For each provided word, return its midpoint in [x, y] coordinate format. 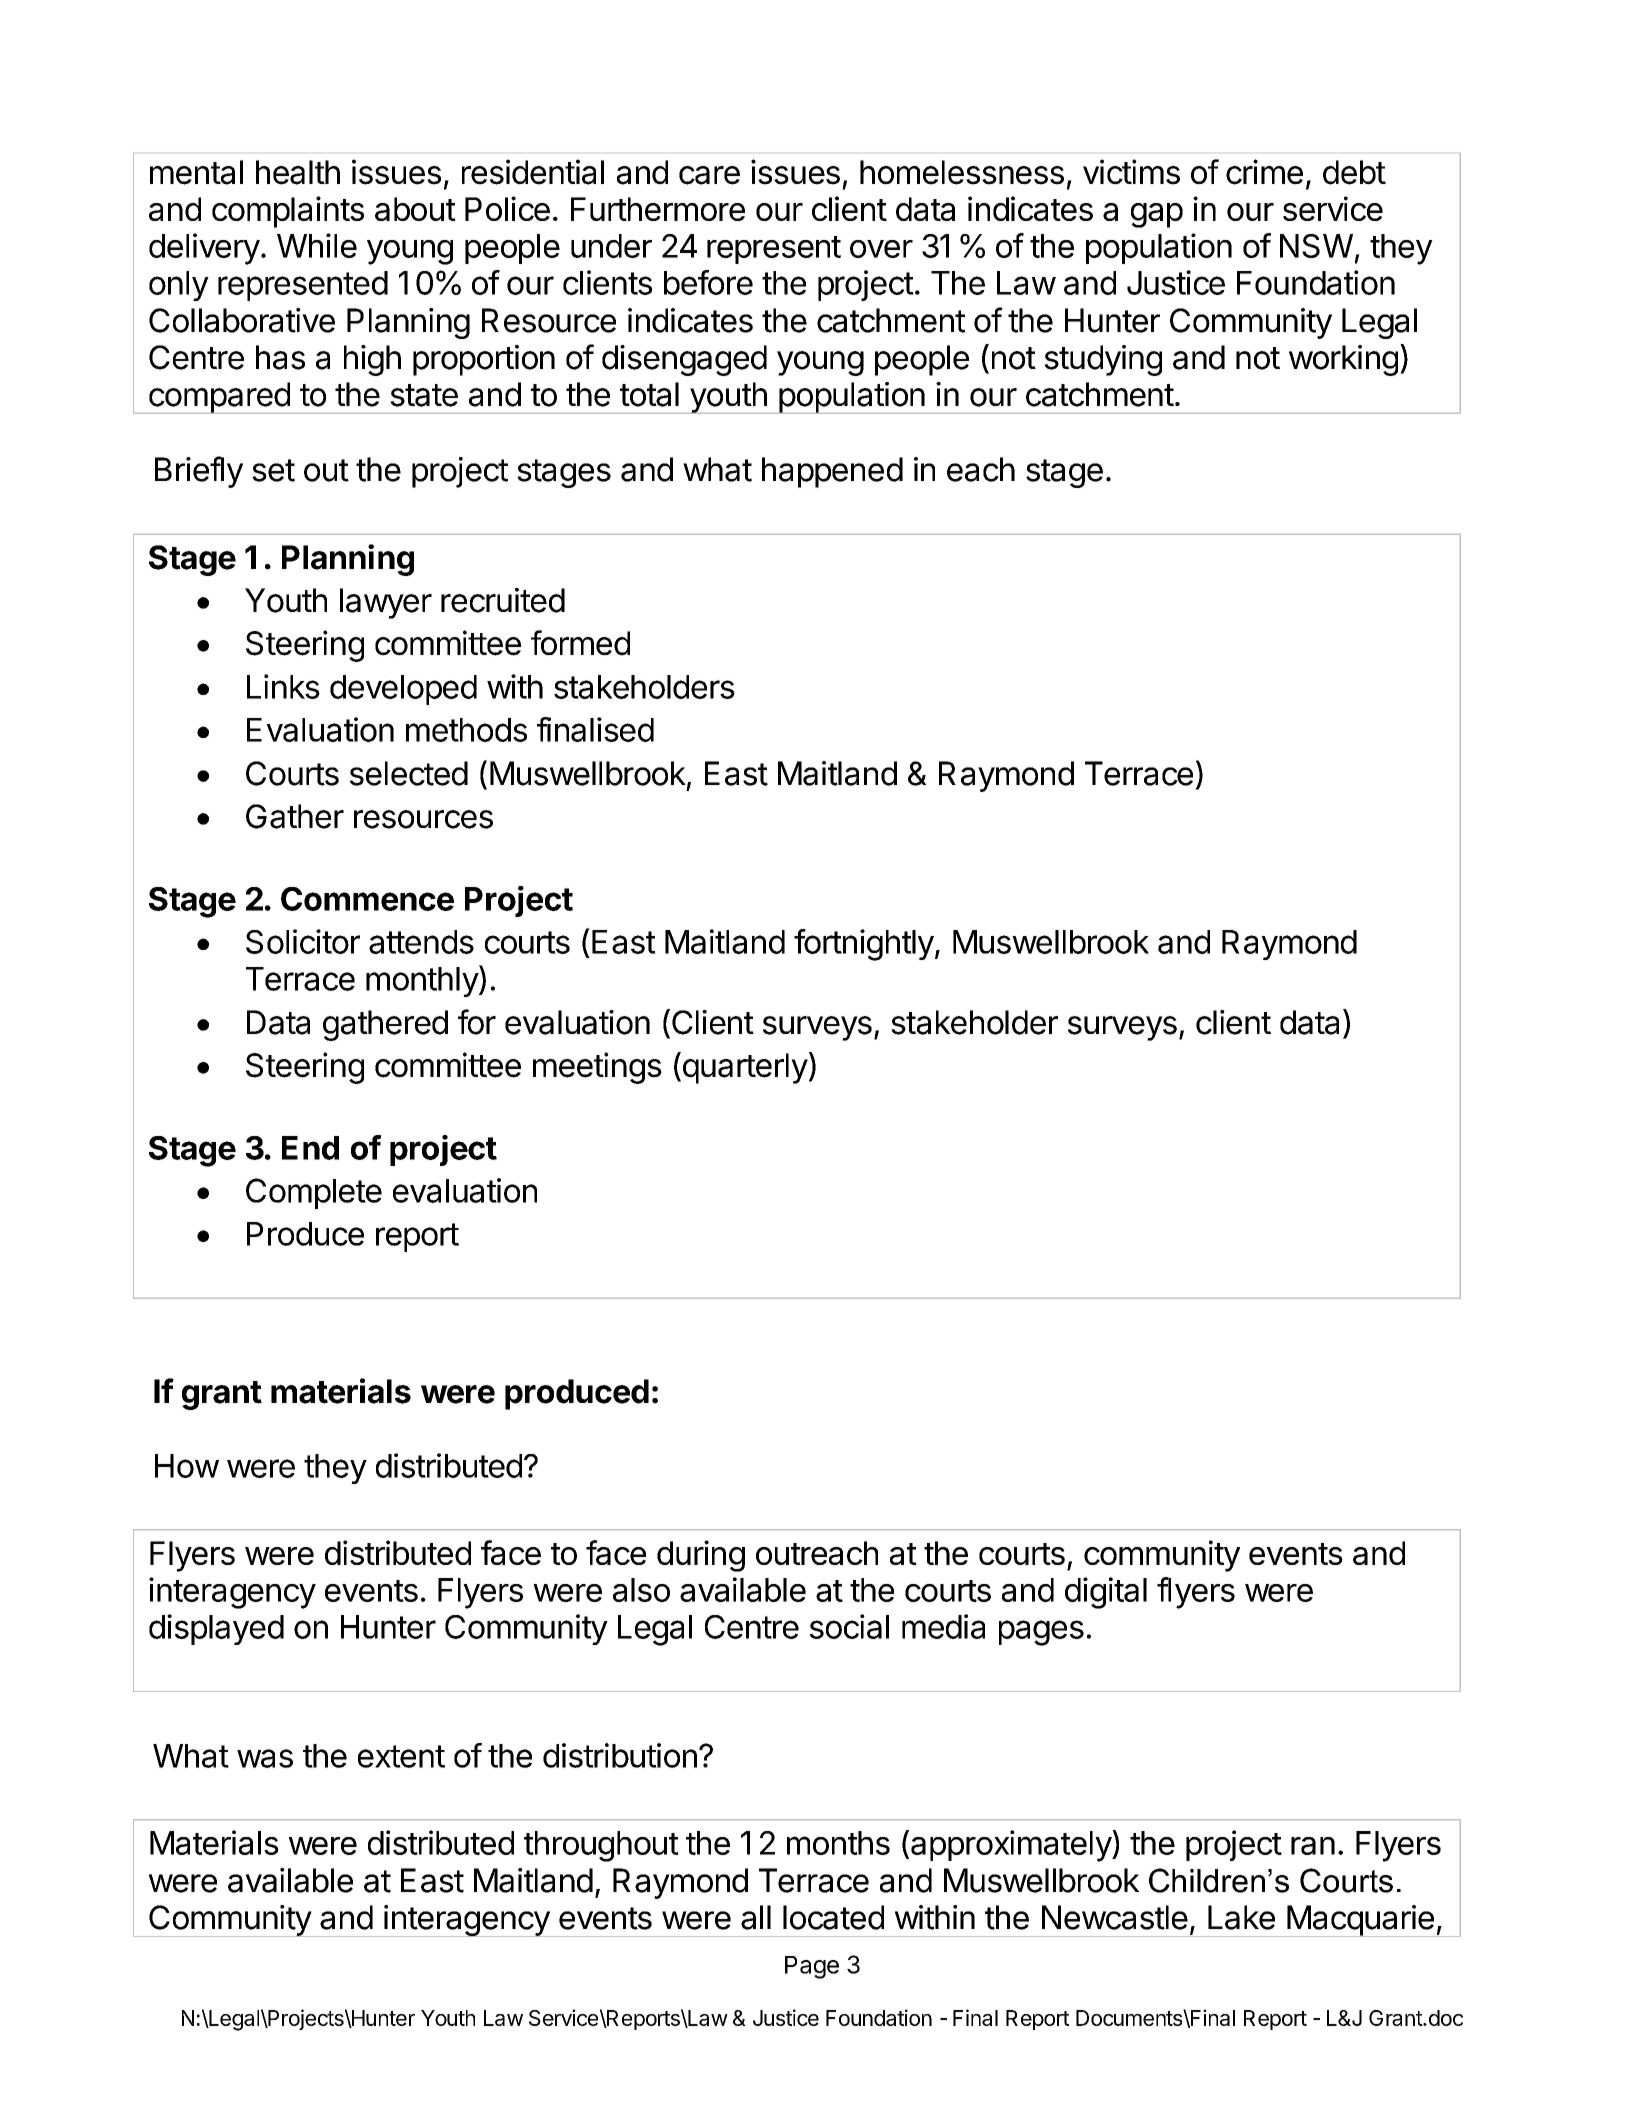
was [265, 1758]
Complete [314, 1193]
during [701, 1556]
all [756, 1917]
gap [1157, 215]
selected [409, 773]
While [317, 245]
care [709, 175]
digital [1106, 1593]
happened [832, 472]
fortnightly [864, 945]
